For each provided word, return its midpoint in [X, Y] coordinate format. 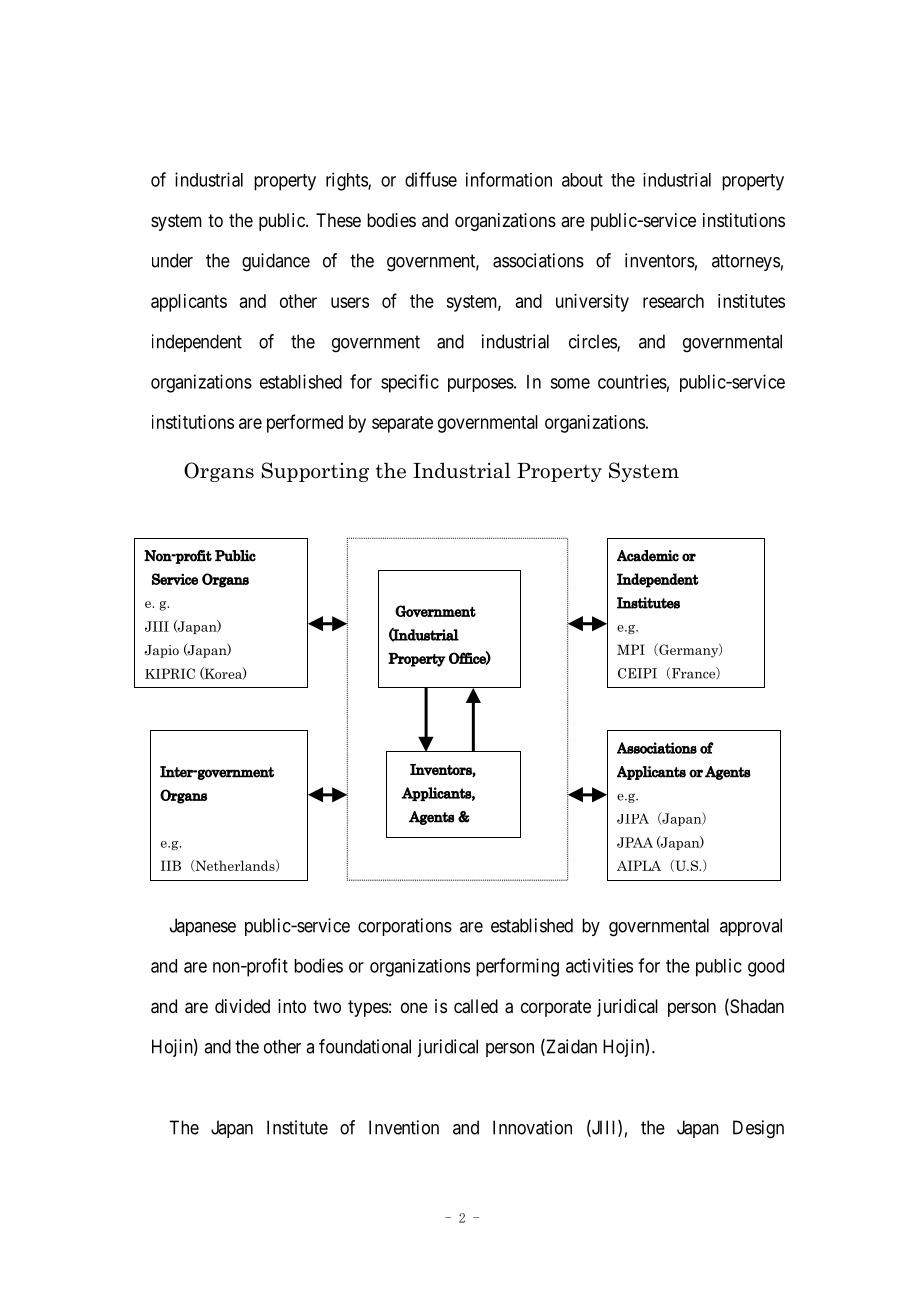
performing [517, 967]
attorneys [746, 262]
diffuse [431, 179]
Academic [648, 556]
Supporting [315, 472]
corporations [405, 927]
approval [751, 927]
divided [242, 1006]
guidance [276, 262]
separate [402, 424]
